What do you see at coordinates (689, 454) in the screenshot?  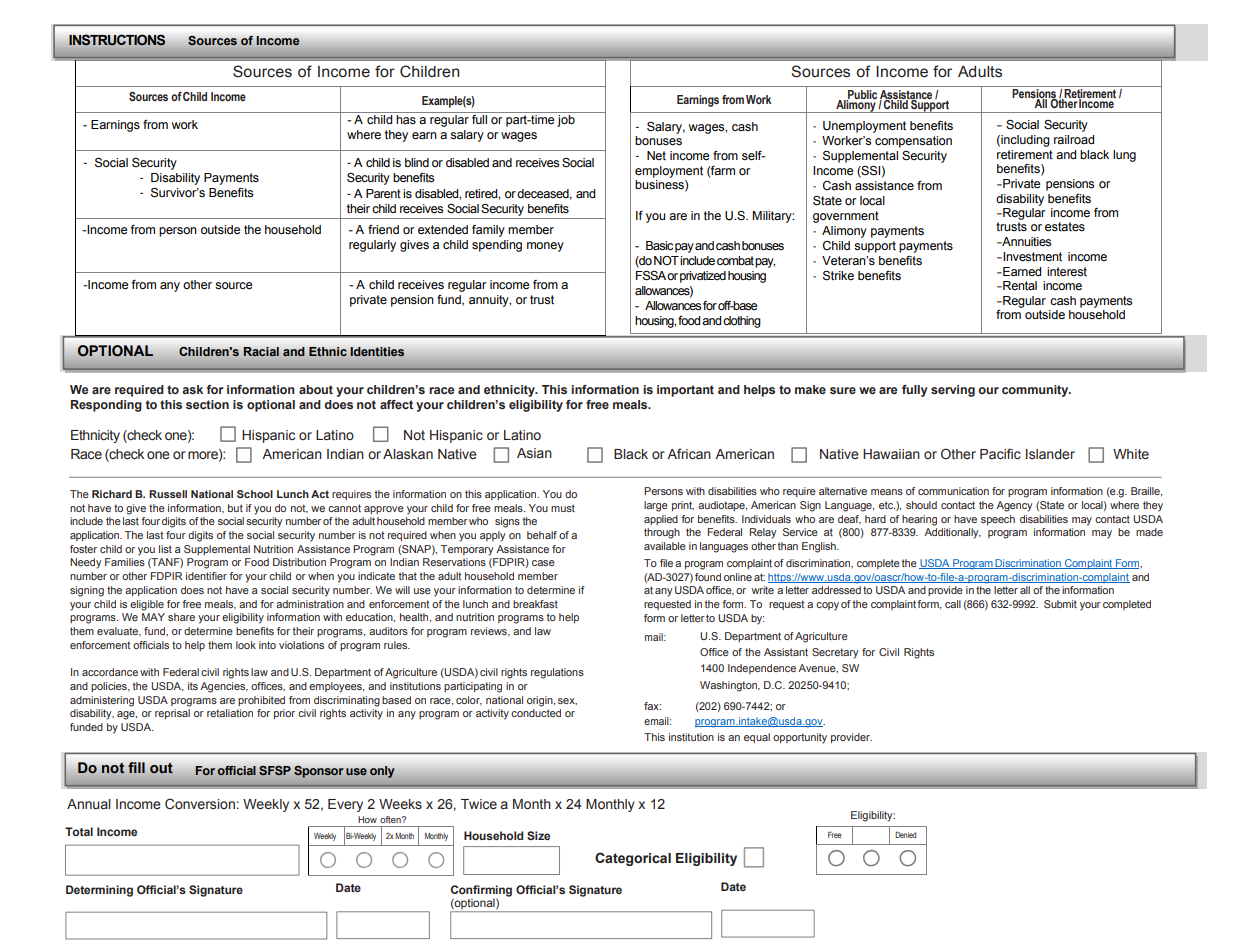 I see `African` at bounding box center [689, 454].
